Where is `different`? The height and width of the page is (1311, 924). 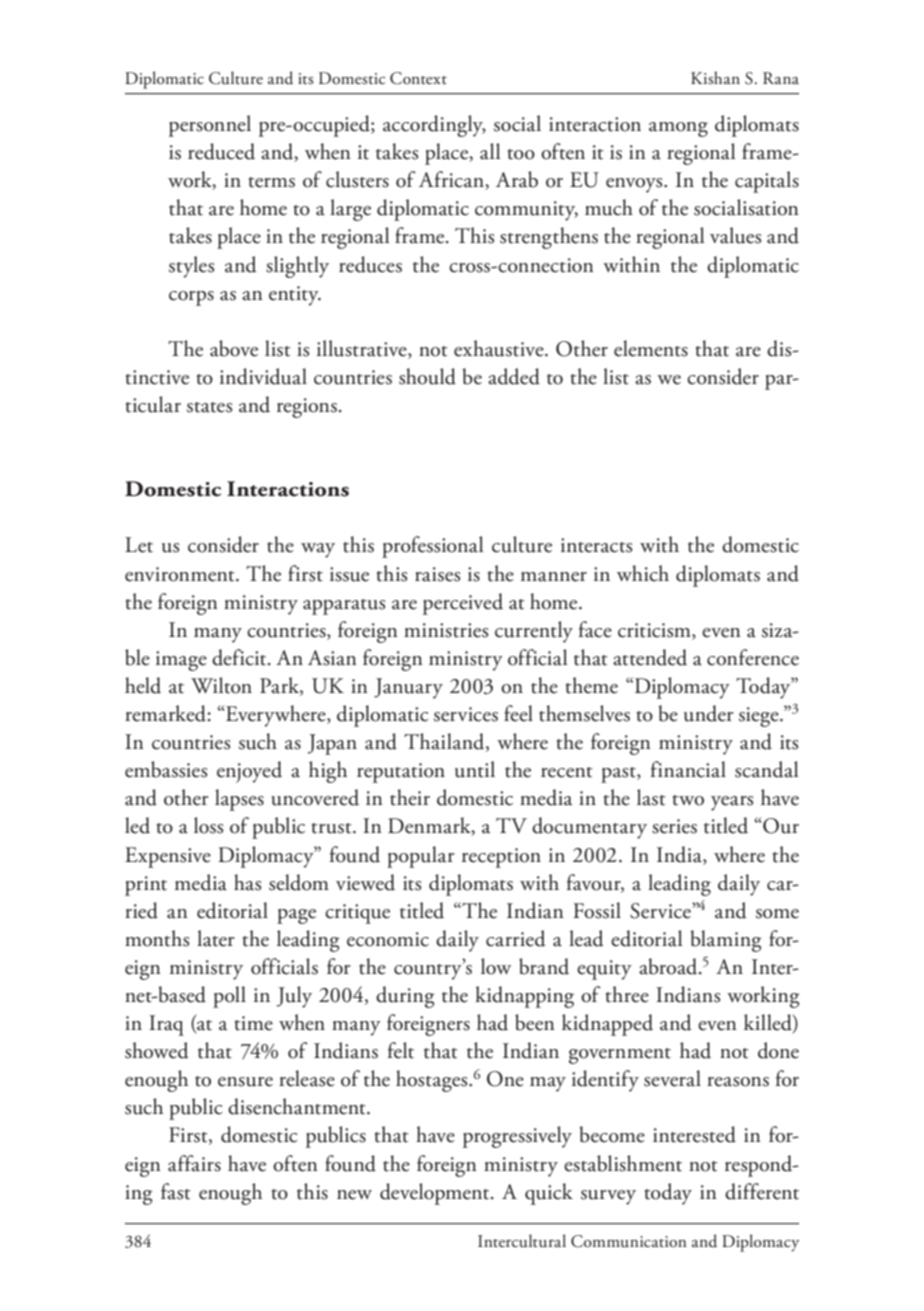 different is located at coordinates (762, 1191).
